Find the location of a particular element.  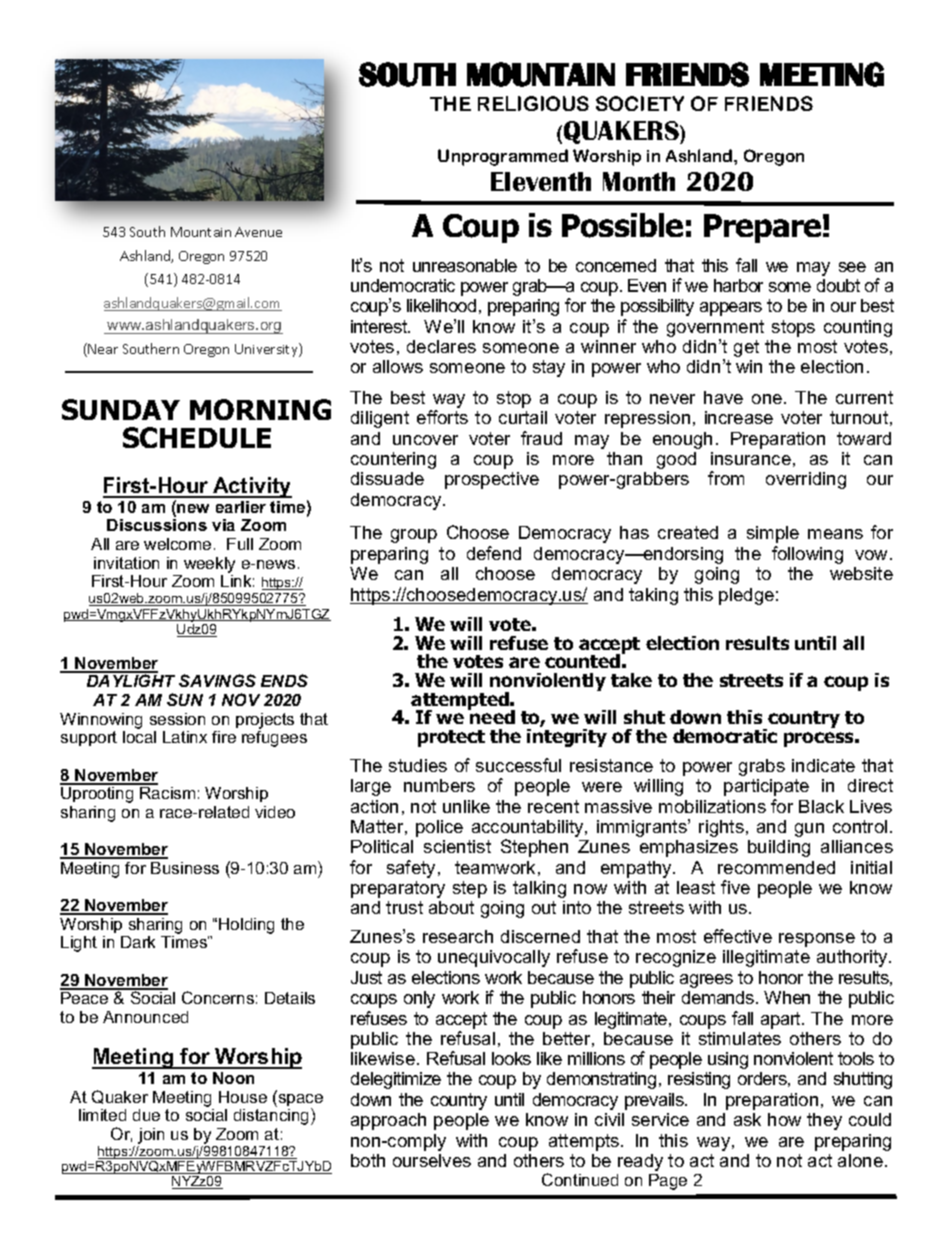

participate is located at coordinates (766, 787).
